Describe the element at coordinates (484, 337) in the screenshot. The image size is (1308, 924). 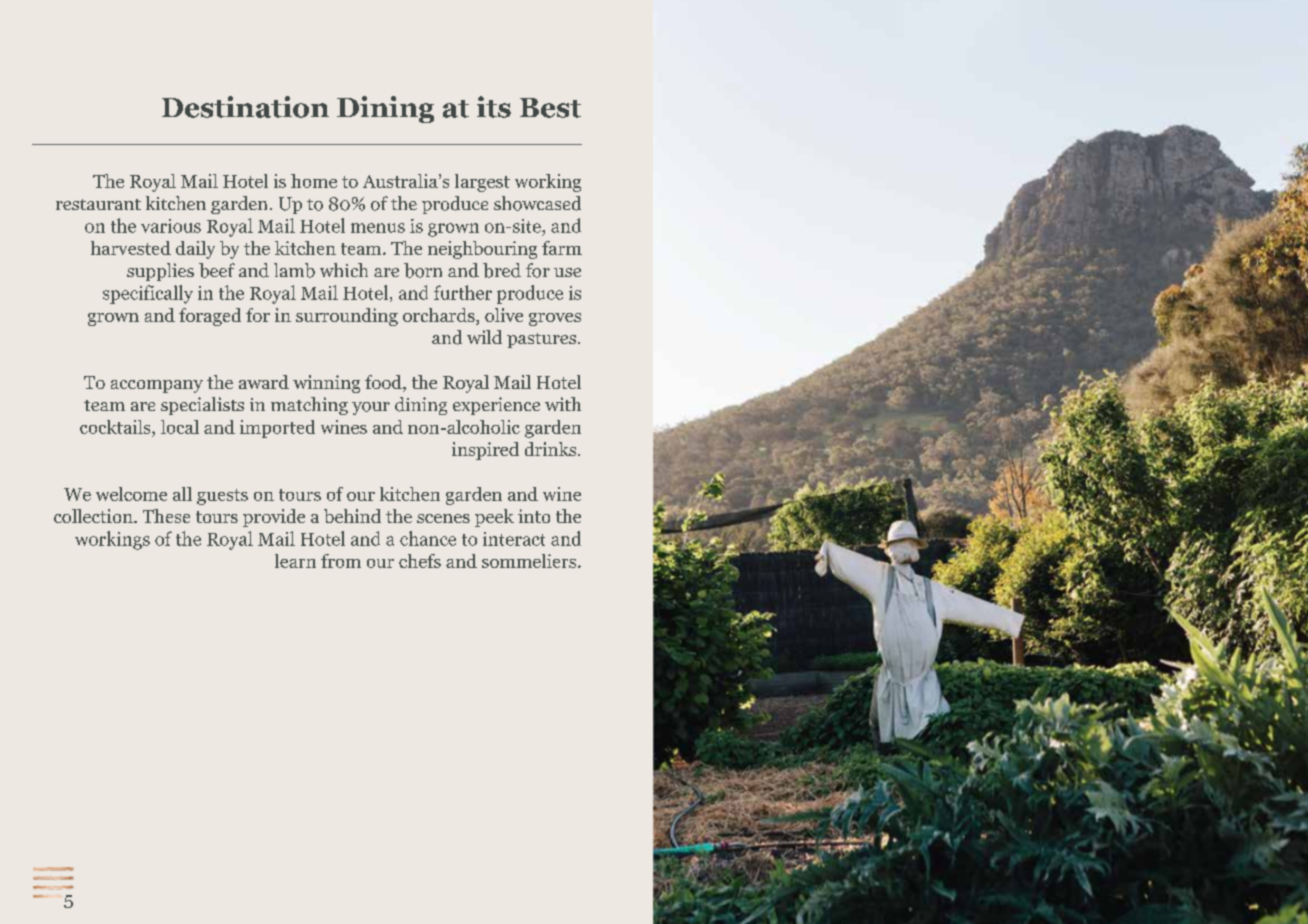
I see `wild` at that location.
